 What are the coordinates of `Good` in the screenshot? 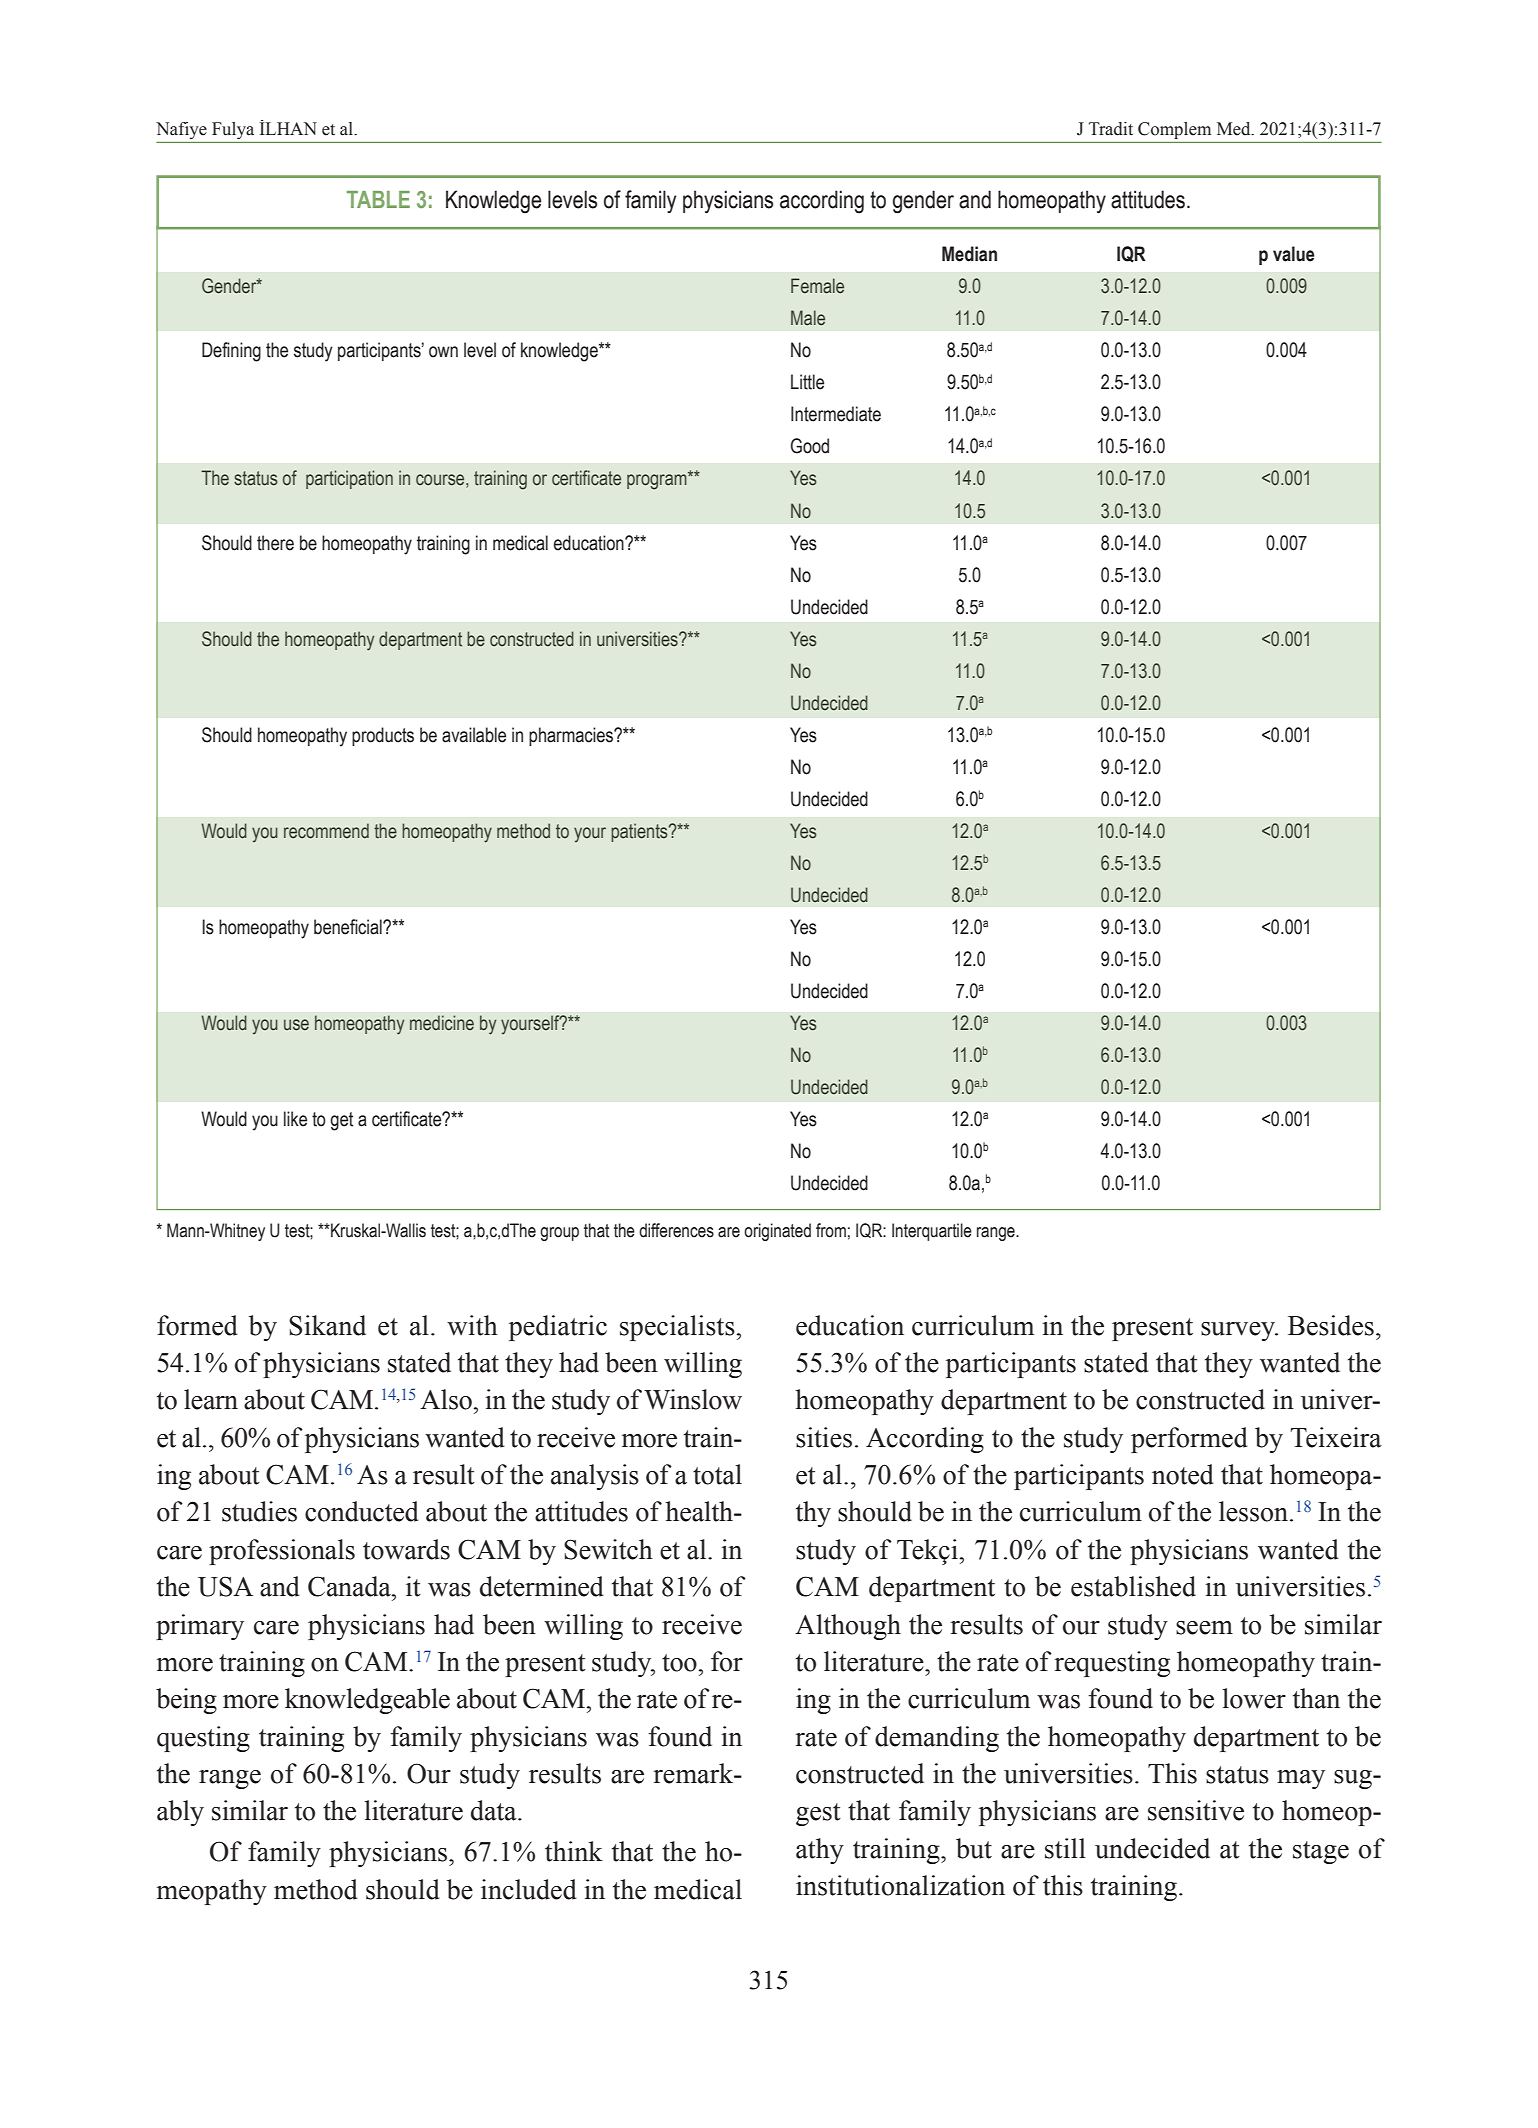 It's located at (810, 446).
